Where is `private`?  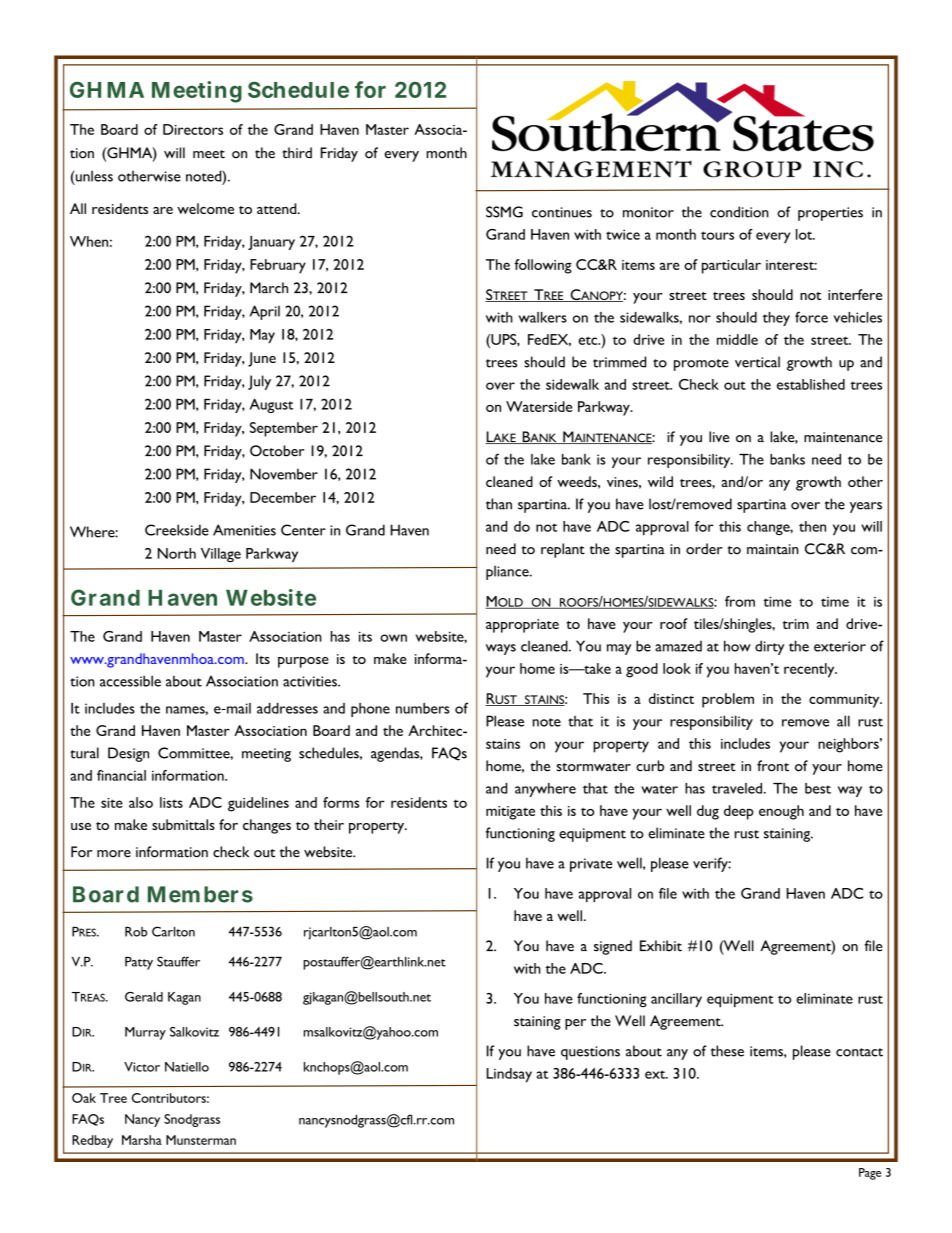 private is located at coordinates (591, 865).
